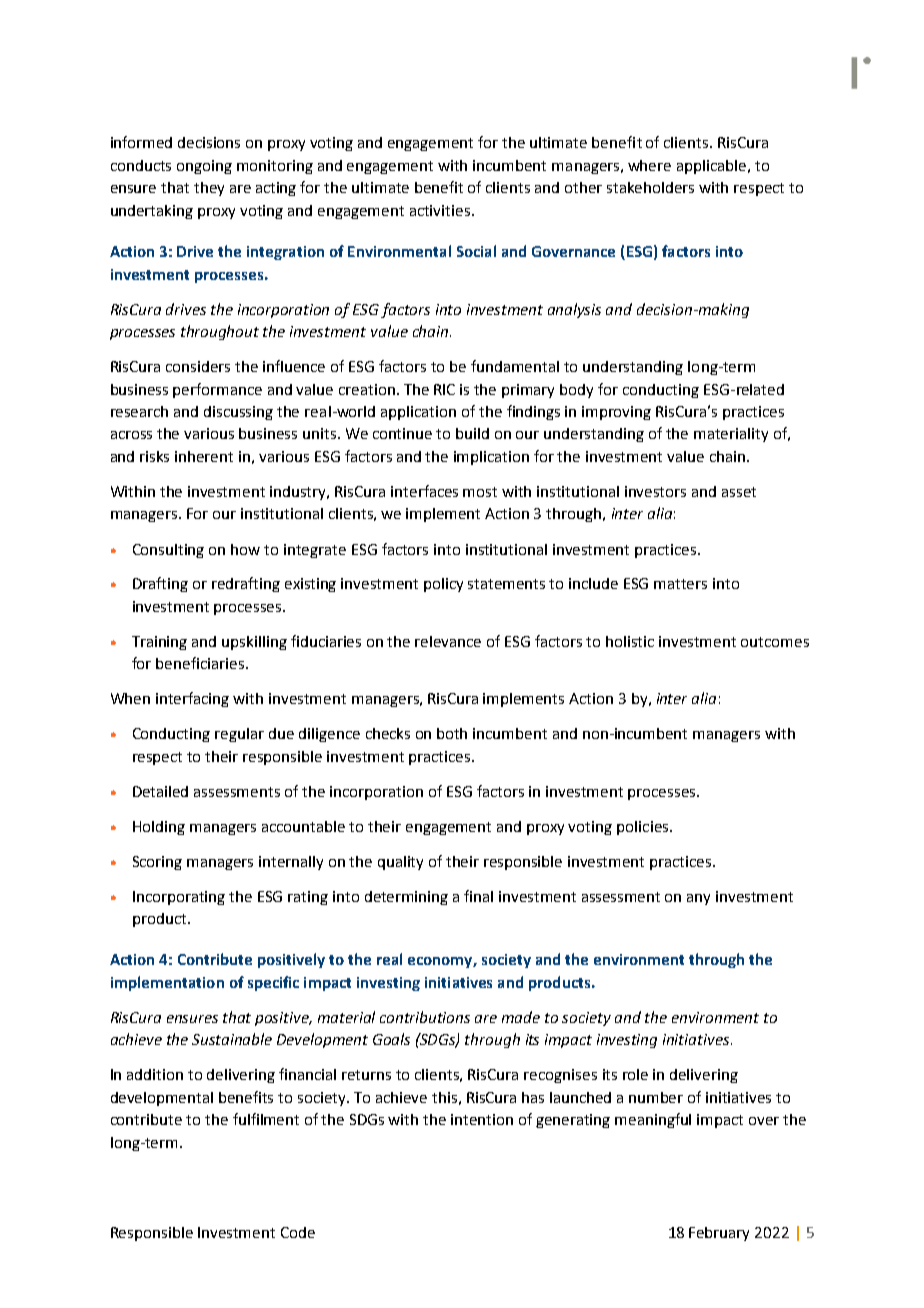  I want to click on most, so click(480, 492).
